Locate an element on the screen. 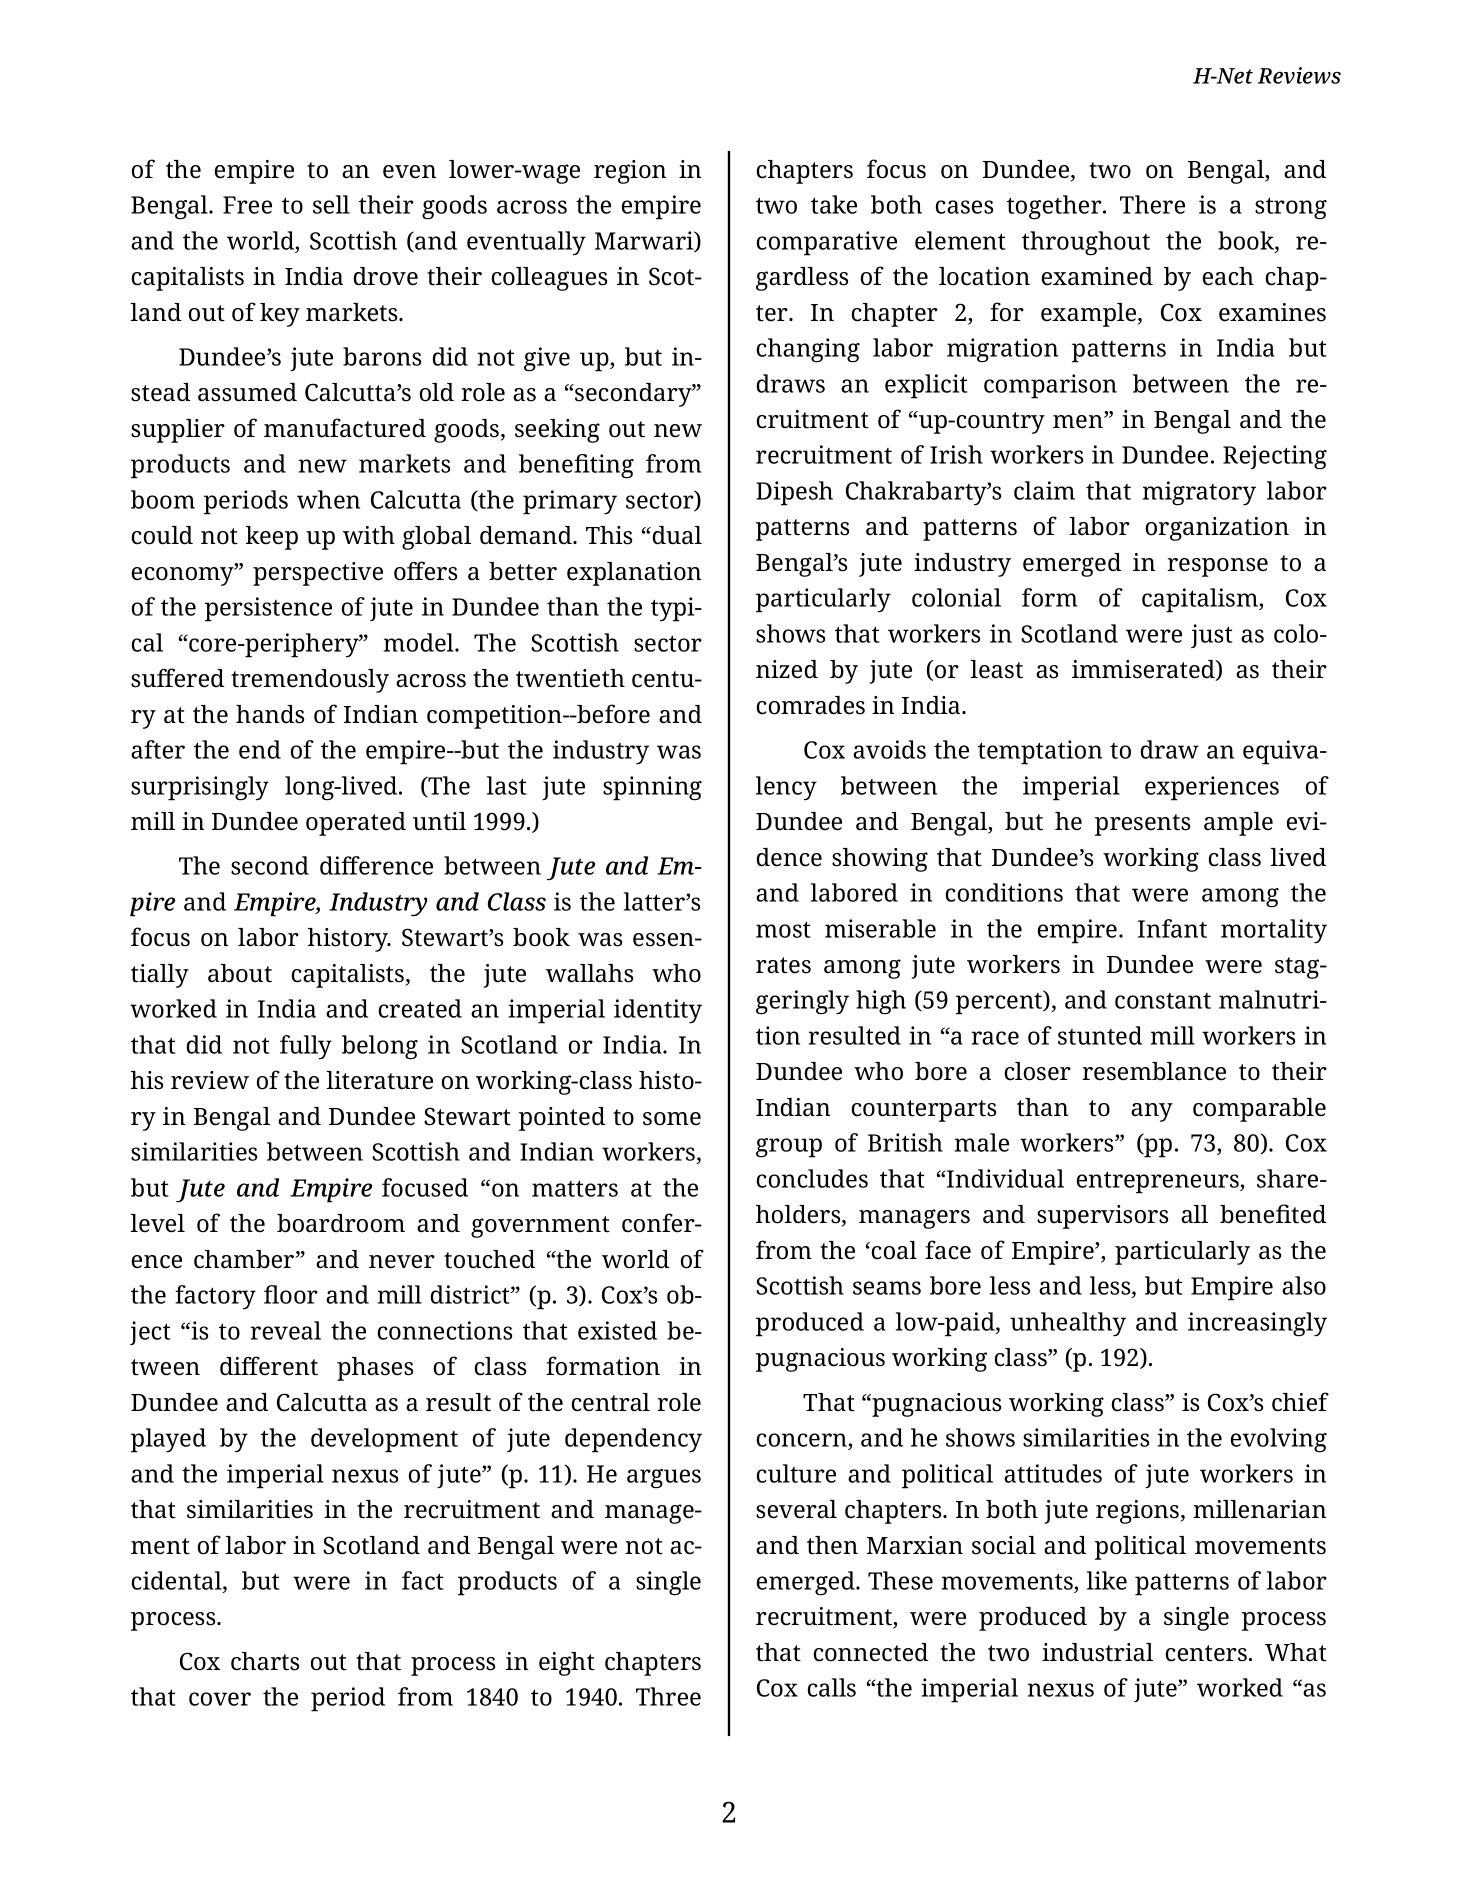  rates is located at coordinates (783, 965).
